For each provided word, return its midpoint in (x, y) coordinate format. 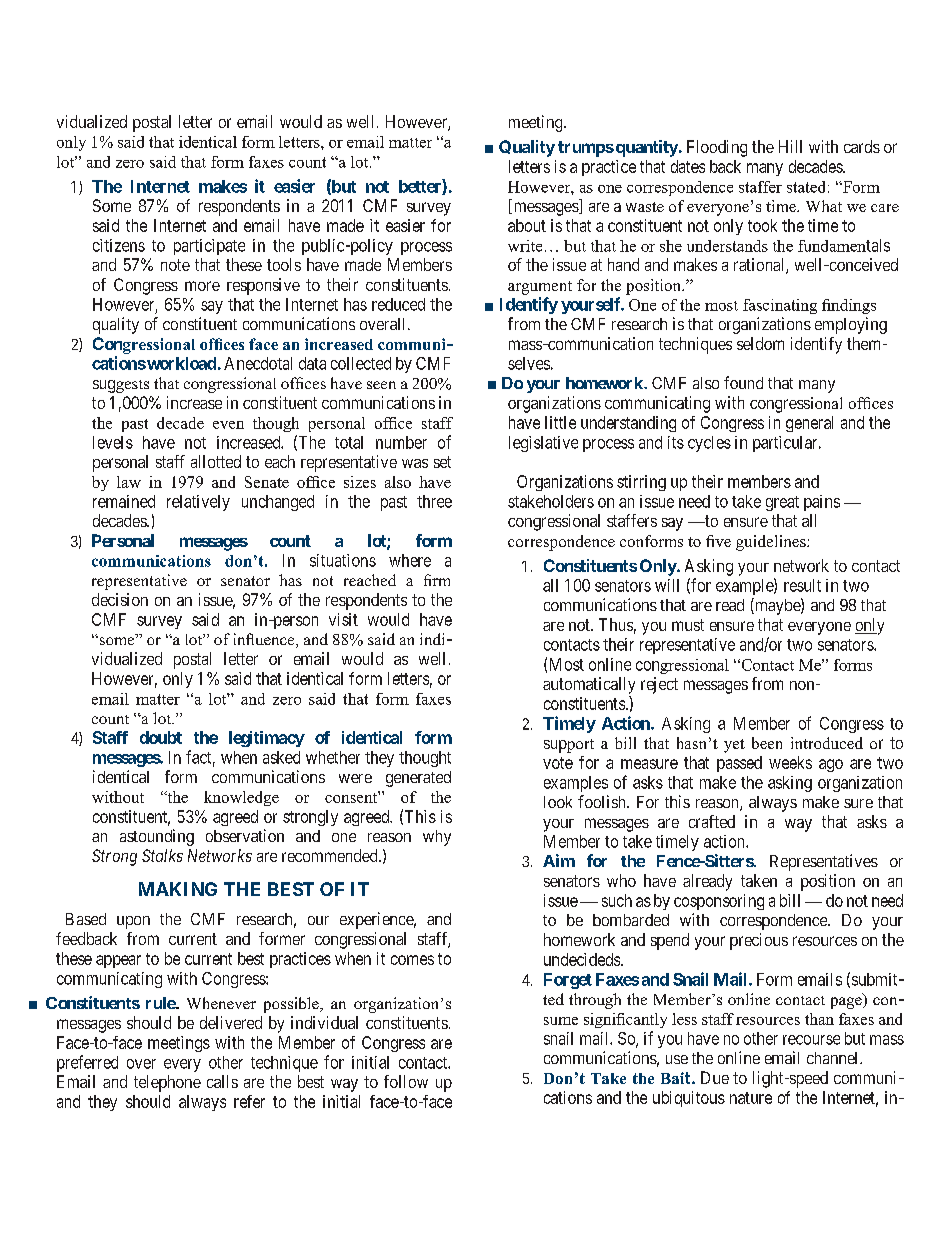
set (442, 462)
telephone (167, 1083)
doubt (161, 737)
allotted (216, 461)
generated (418, 779)
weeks (790, 762)
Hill (790, 146)
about (527, 225)
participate (209, 247)
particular (786, 444)
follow (406, 1081)
